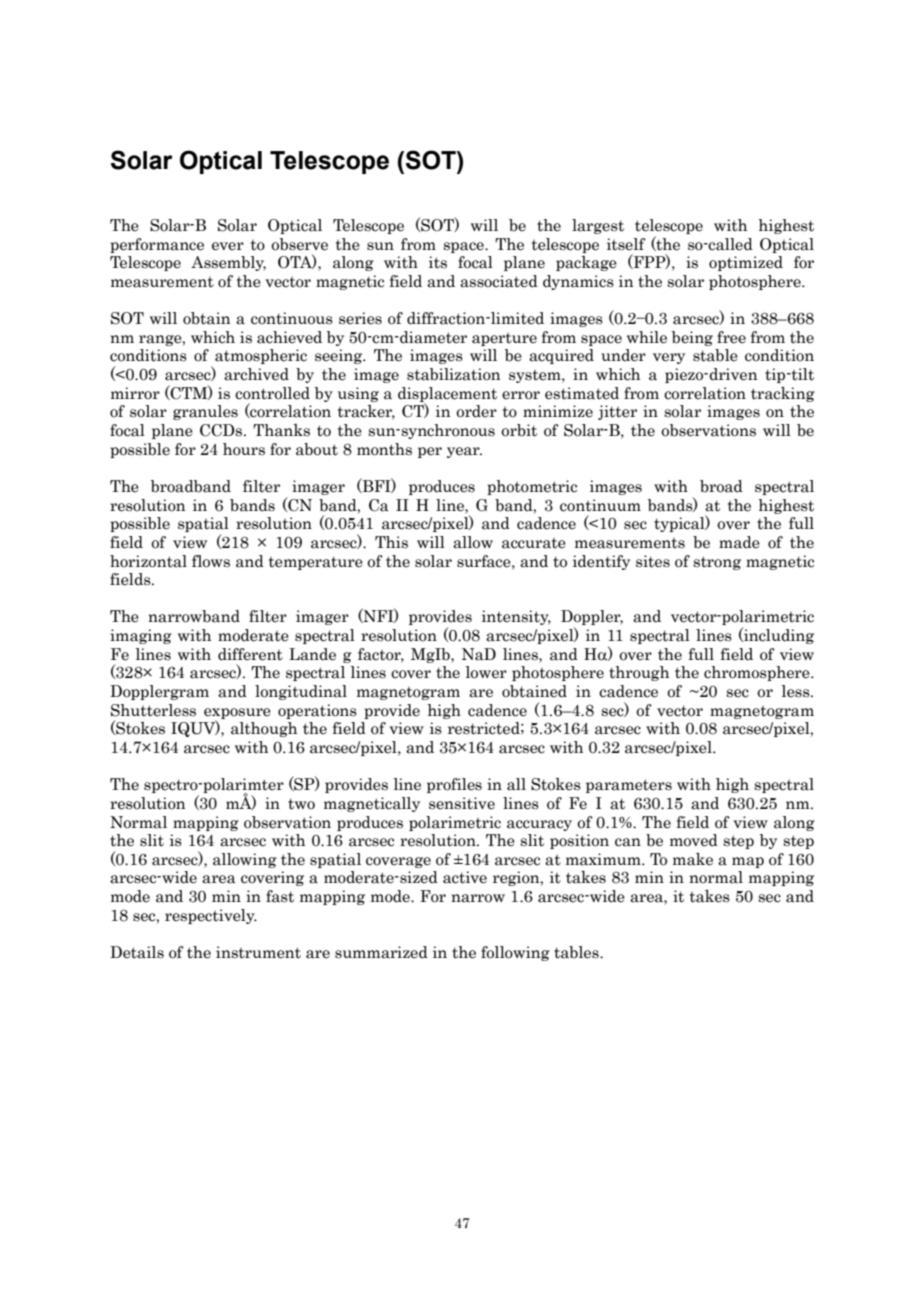 This document has height=1308, width=924. What do you see at coordinates (476, 411) in the document?
I see `order` at bounding box center [476, 411].
